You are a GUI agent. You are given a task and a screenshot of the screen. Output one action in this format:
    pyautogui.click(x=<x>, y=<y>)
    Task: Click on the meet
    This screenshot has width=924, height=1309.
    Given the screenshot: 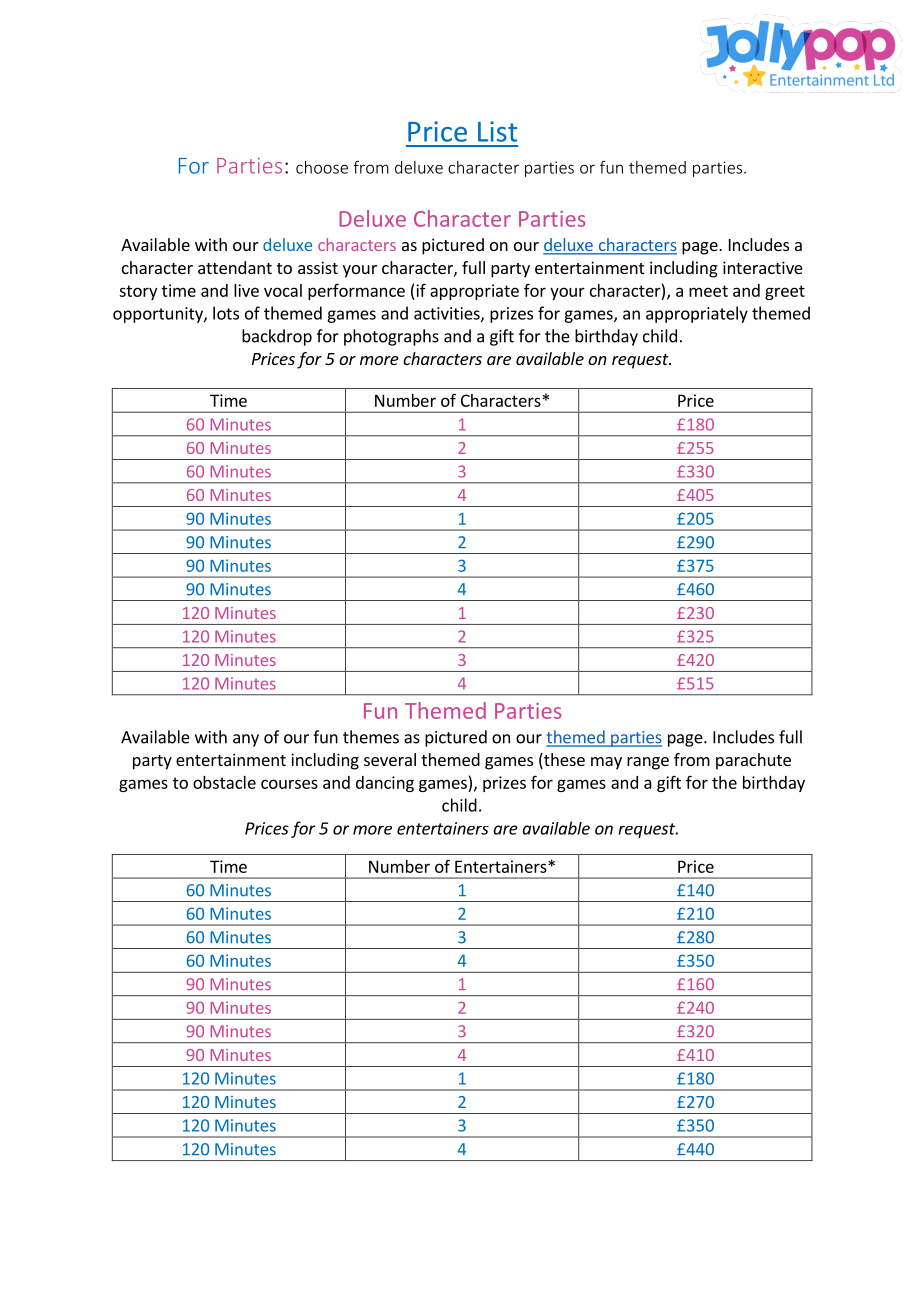 What is the action you would take?
    pyautogui.click(x=708, y=291)
